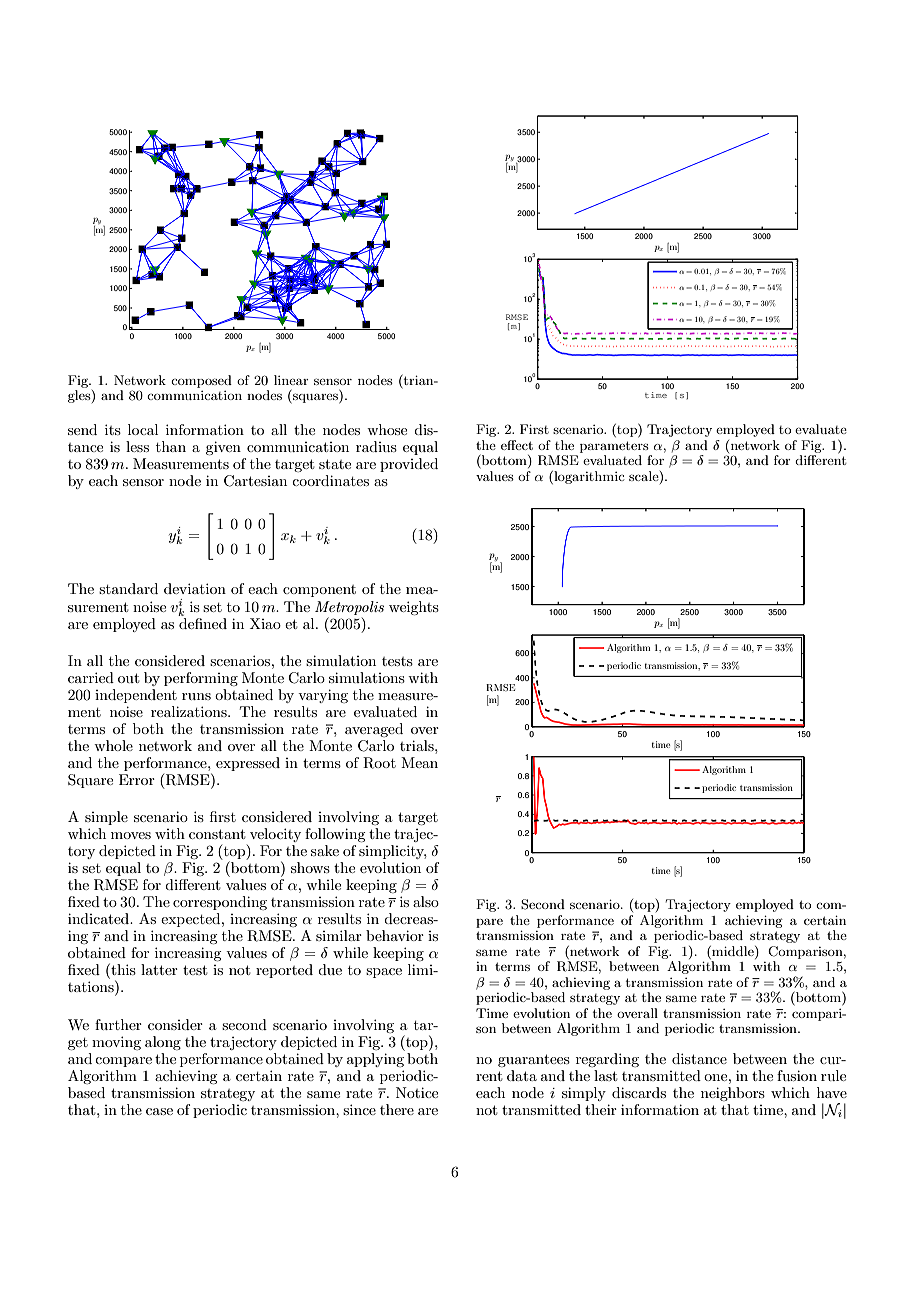 The width and height of the screenshot is (924, 1308). I want to click on middle, so click(733, 951).
